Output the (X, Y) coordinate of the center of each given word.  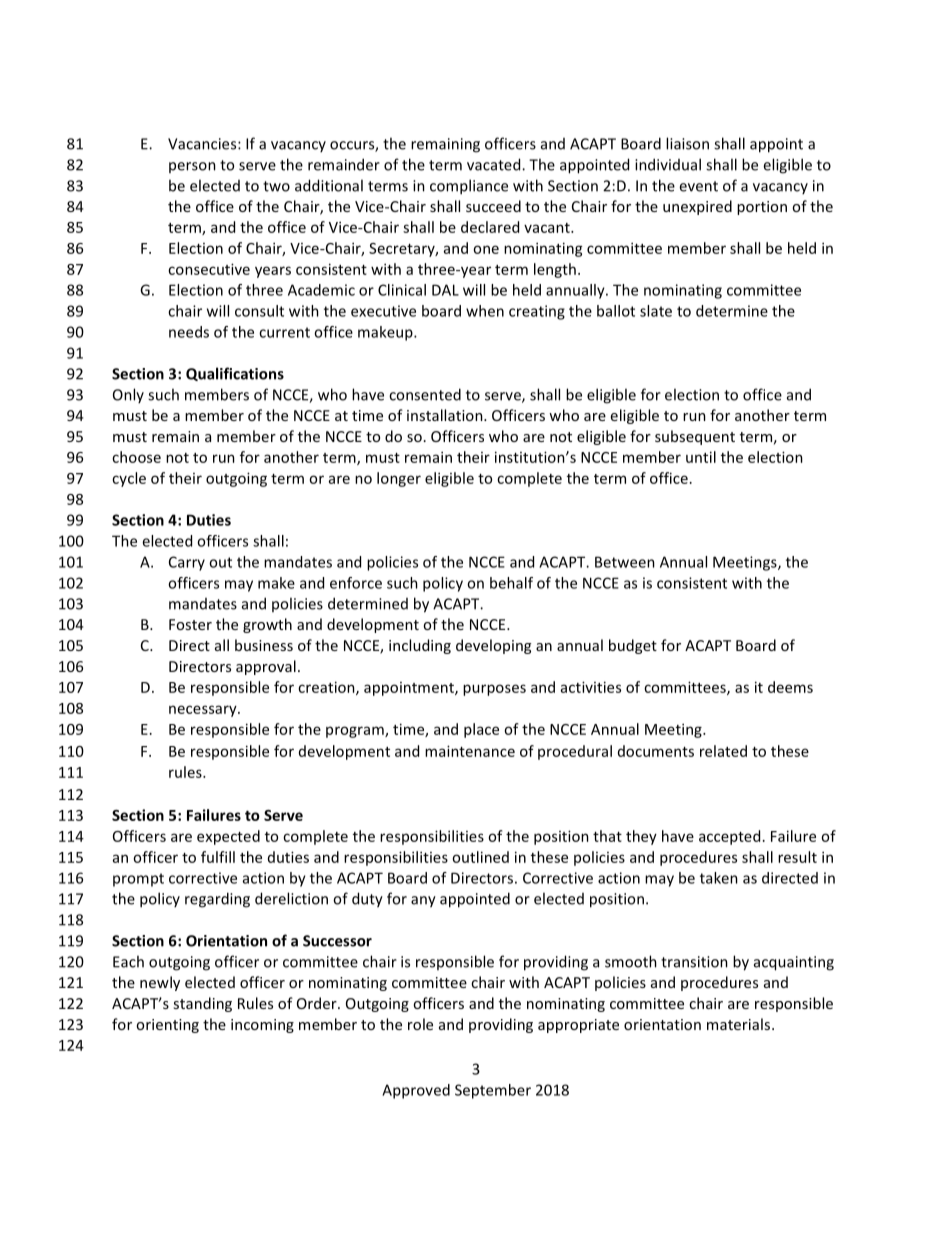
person (192, 167)
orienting (167, 1026)
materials (738, 1024)
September (493, 1091)
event (698, 186)
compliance (469, 187)
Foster (190, 624)
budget (633, 646)
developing (493, 646)
